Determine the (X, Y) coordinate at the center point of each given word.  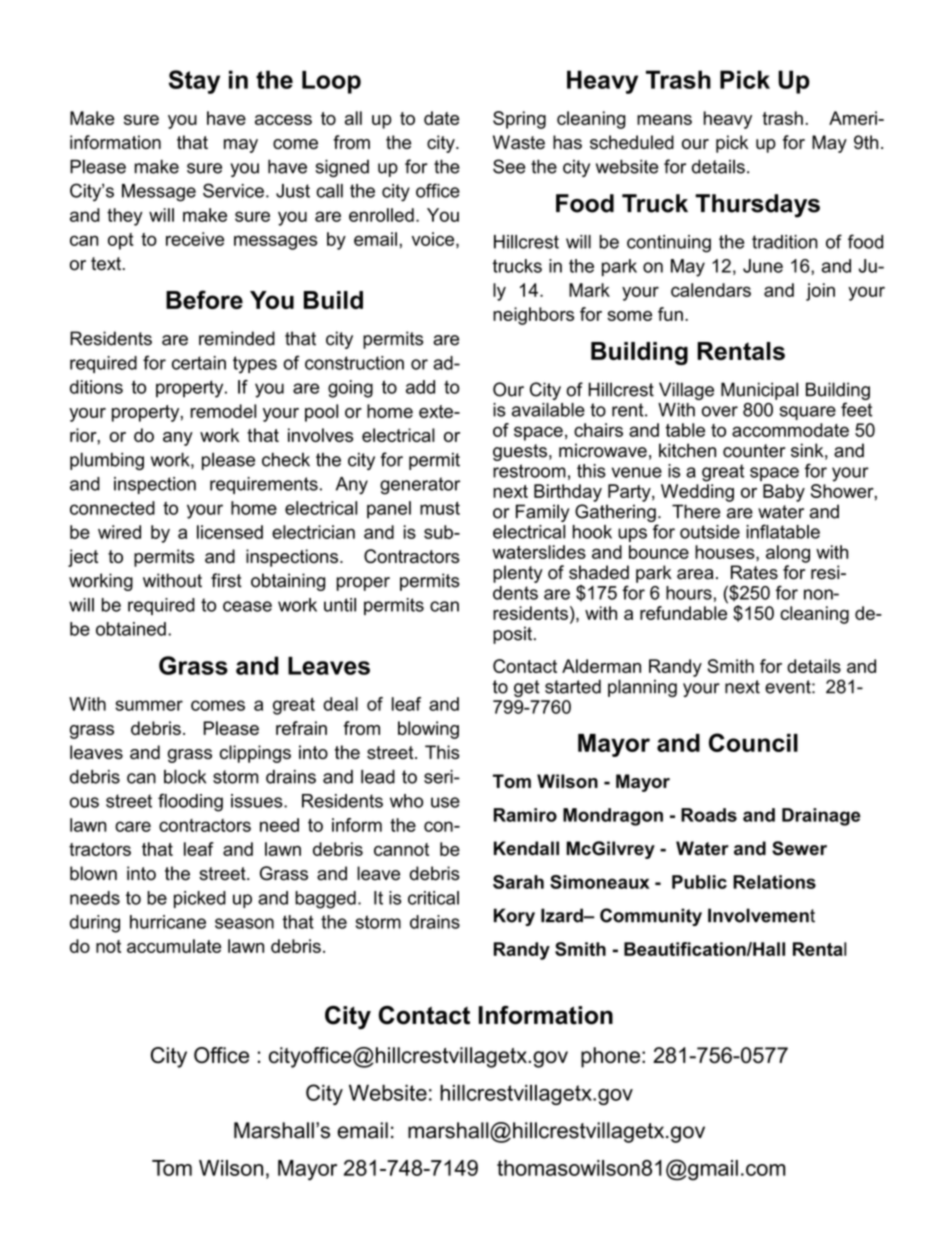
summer (149, 705)
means (664, 120)
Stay (194, 82)
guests (520, 452)
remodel (223, 411)
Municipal (759, 391)
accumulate (174, 946)
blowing (428, 730)
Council (753, 742)
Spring (519, 120)
